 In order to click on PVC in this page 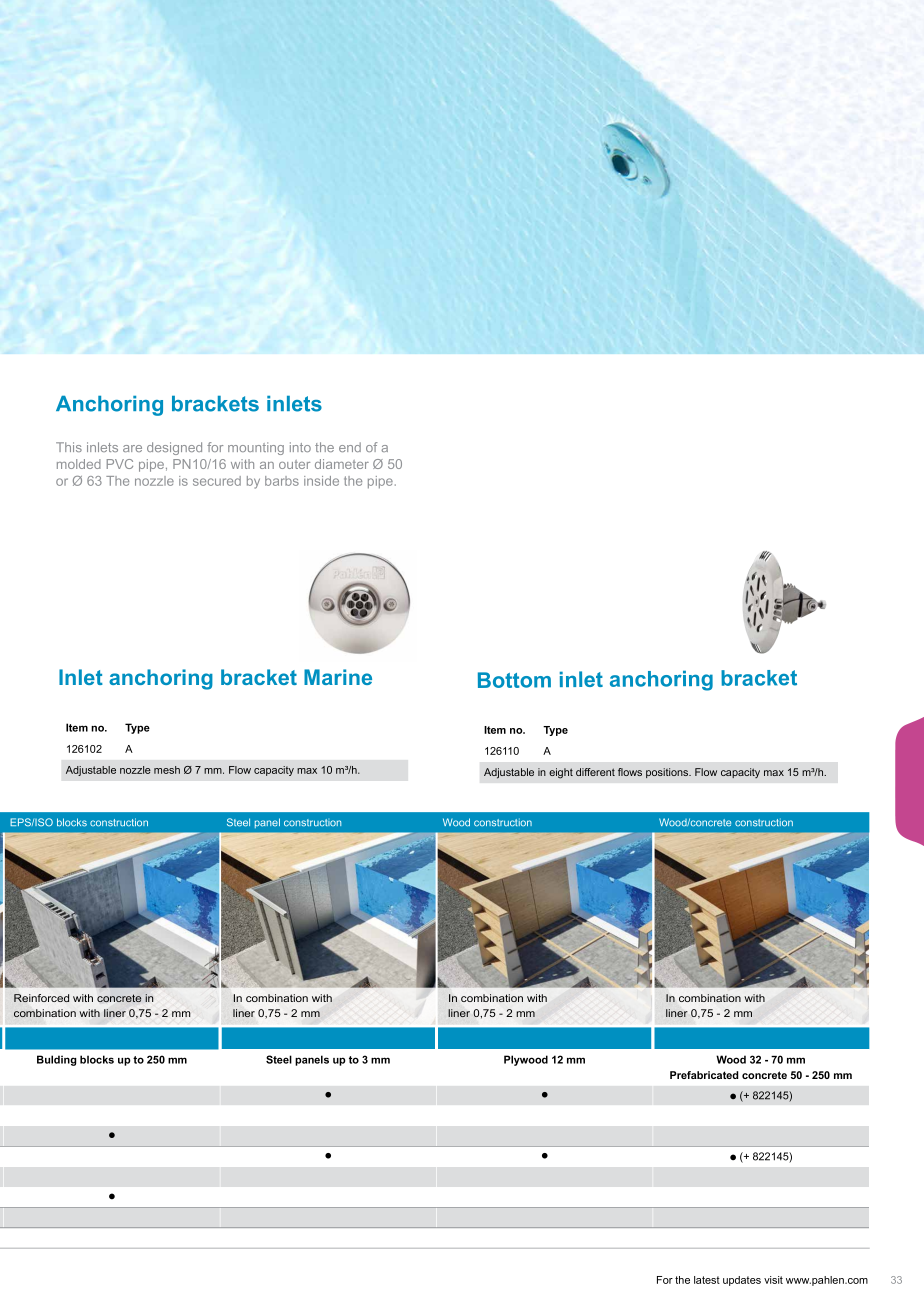, I will do `click(120, 464)`.
